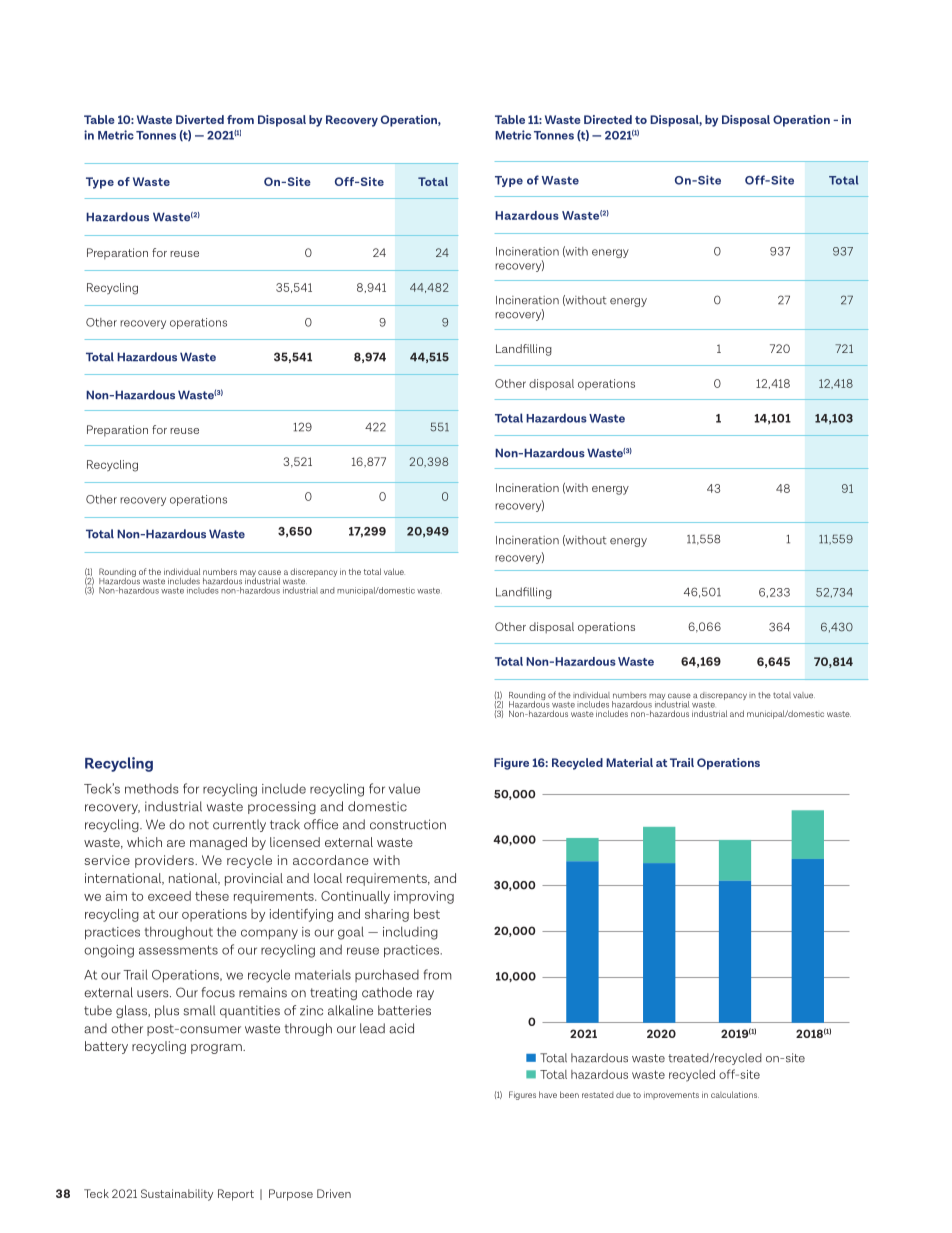 Image resolution: width=952 pixels, height=1233 pixels. What do you see at coordinates (176, 843) in the screenshot?
I see `are` at bounding box center [176, 843].
